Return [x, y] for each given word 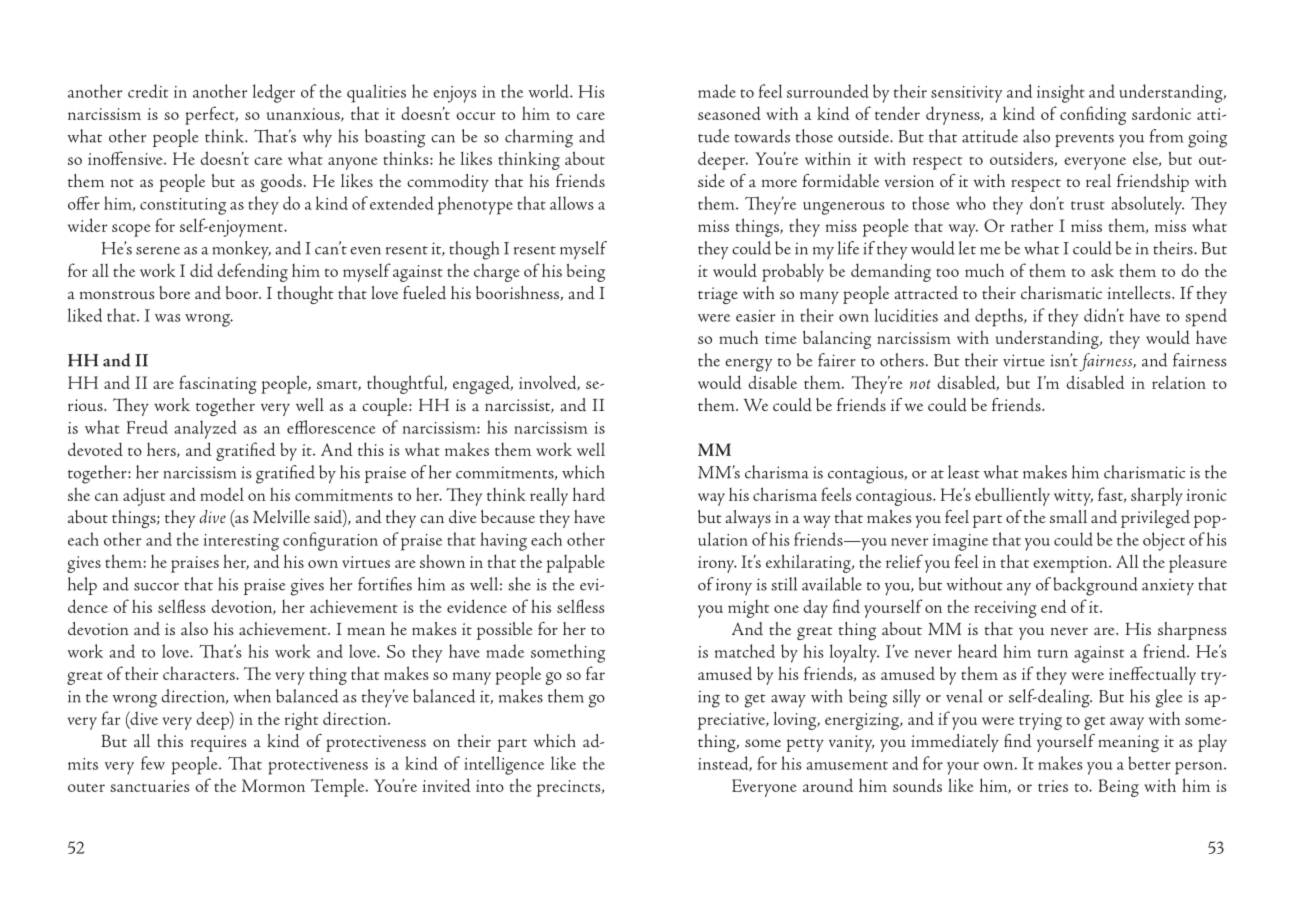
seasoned [729, 113]
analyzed [205, 429]
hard [589, 494]
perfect [211, 115]
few [153, 763]
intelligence [504, 765]
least [964, 472]
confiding [1093, 115]
